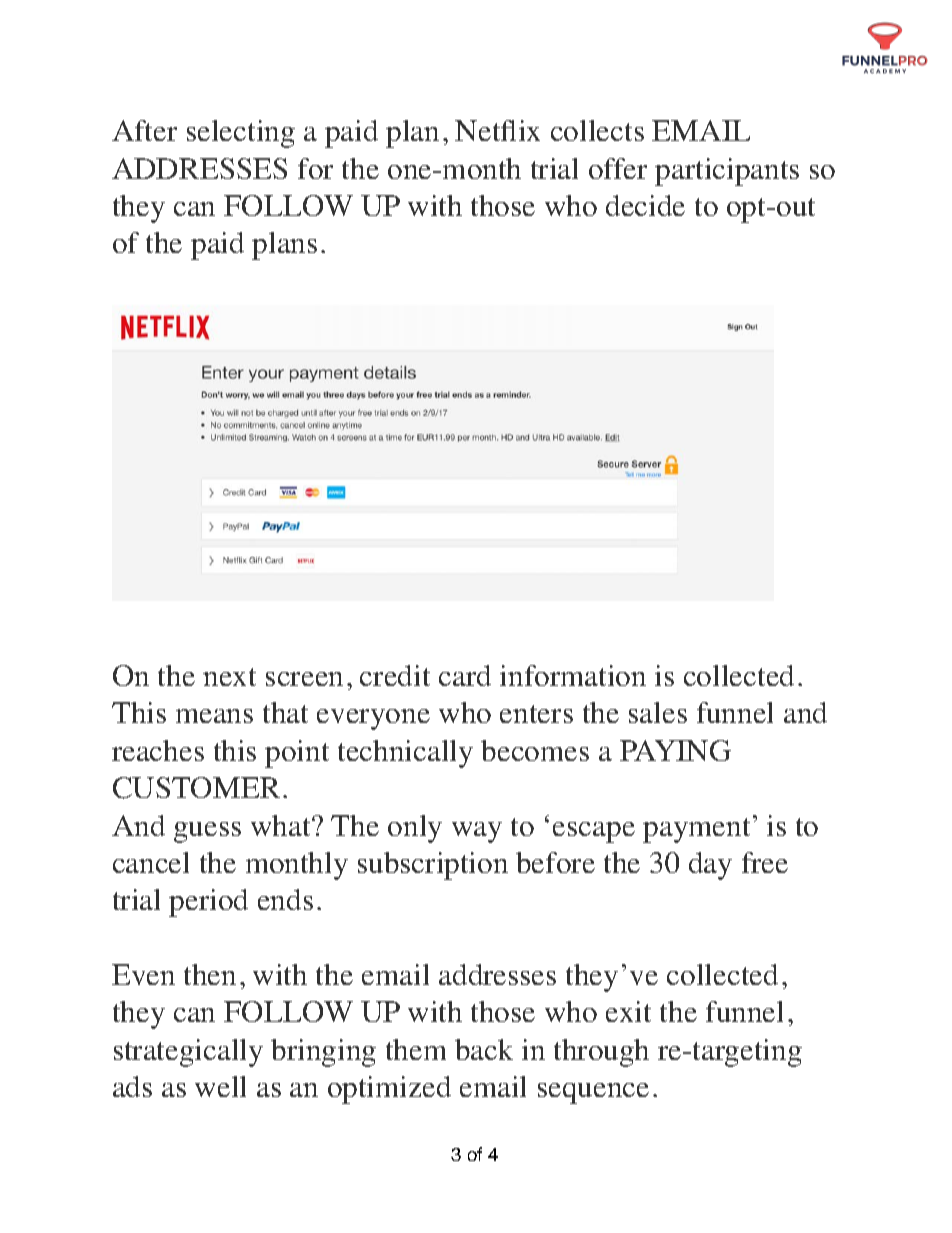 Image resolution: width=952 pixels, height=1233 pixels. What do you see at coordinates (229, 677) in the page?
I see `next` at bounding box center [229, 677].
